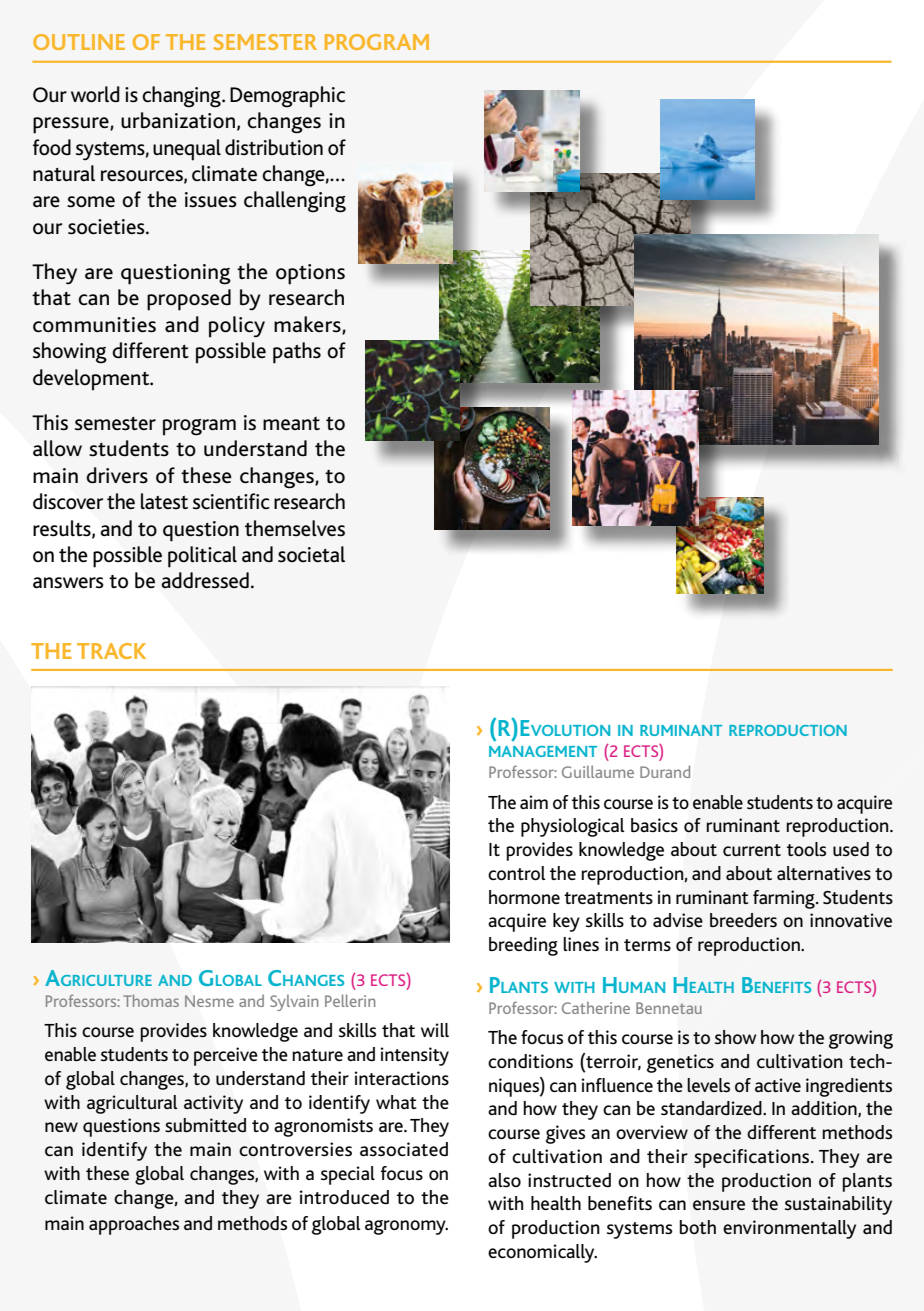 The image size is (924, 1311). I want to click on makers, so click(308, 325).
